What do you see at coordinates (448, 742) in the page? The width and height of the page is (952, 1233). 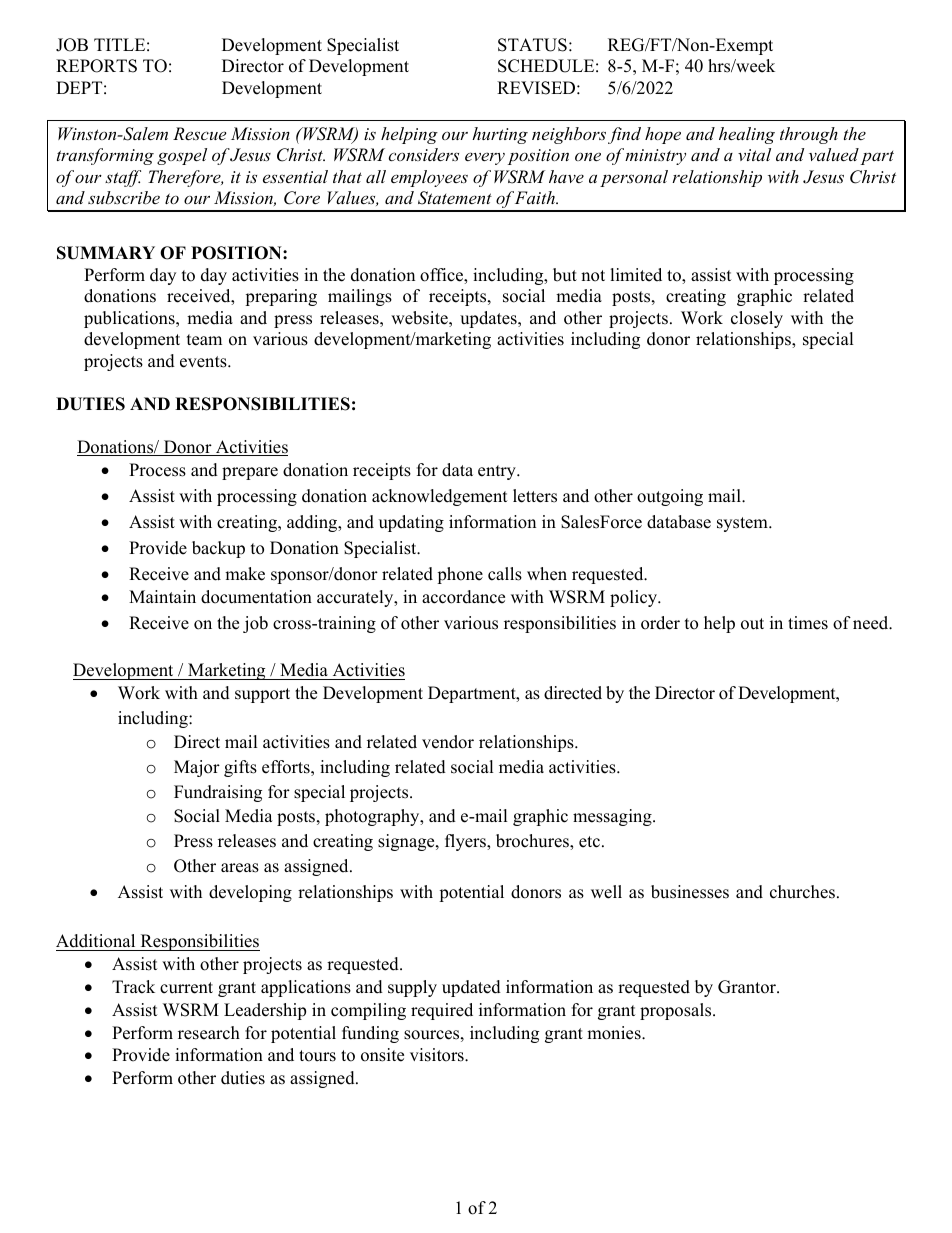 I see `vendor` at bounding box center [448, 742].
